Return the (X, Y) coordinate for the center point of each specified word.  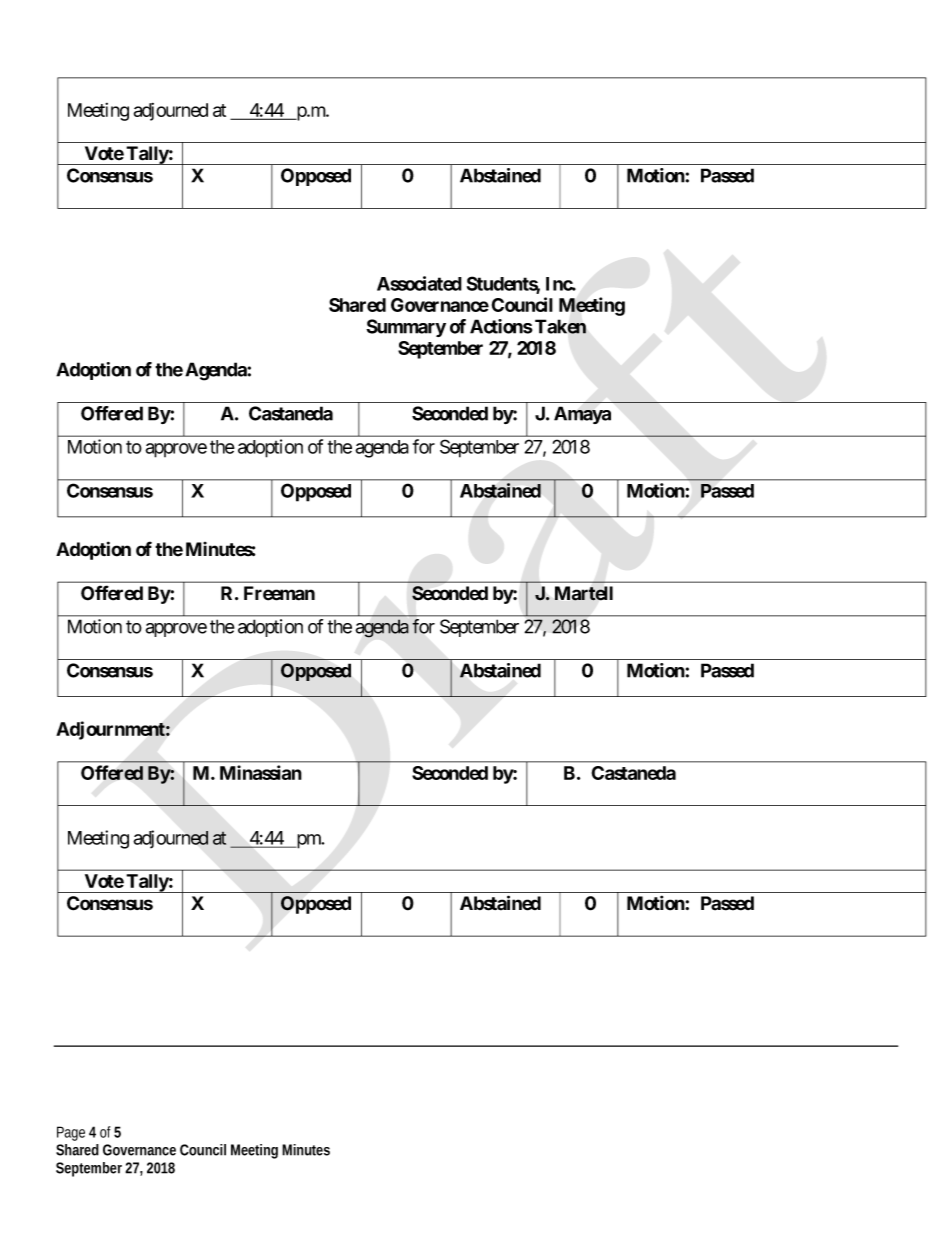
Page (71, 1133)
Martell (584, 593)
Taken (560, 326)
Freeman (279, 593)
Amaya (582, 415)
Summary (406, 328)
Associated (419, 283)
